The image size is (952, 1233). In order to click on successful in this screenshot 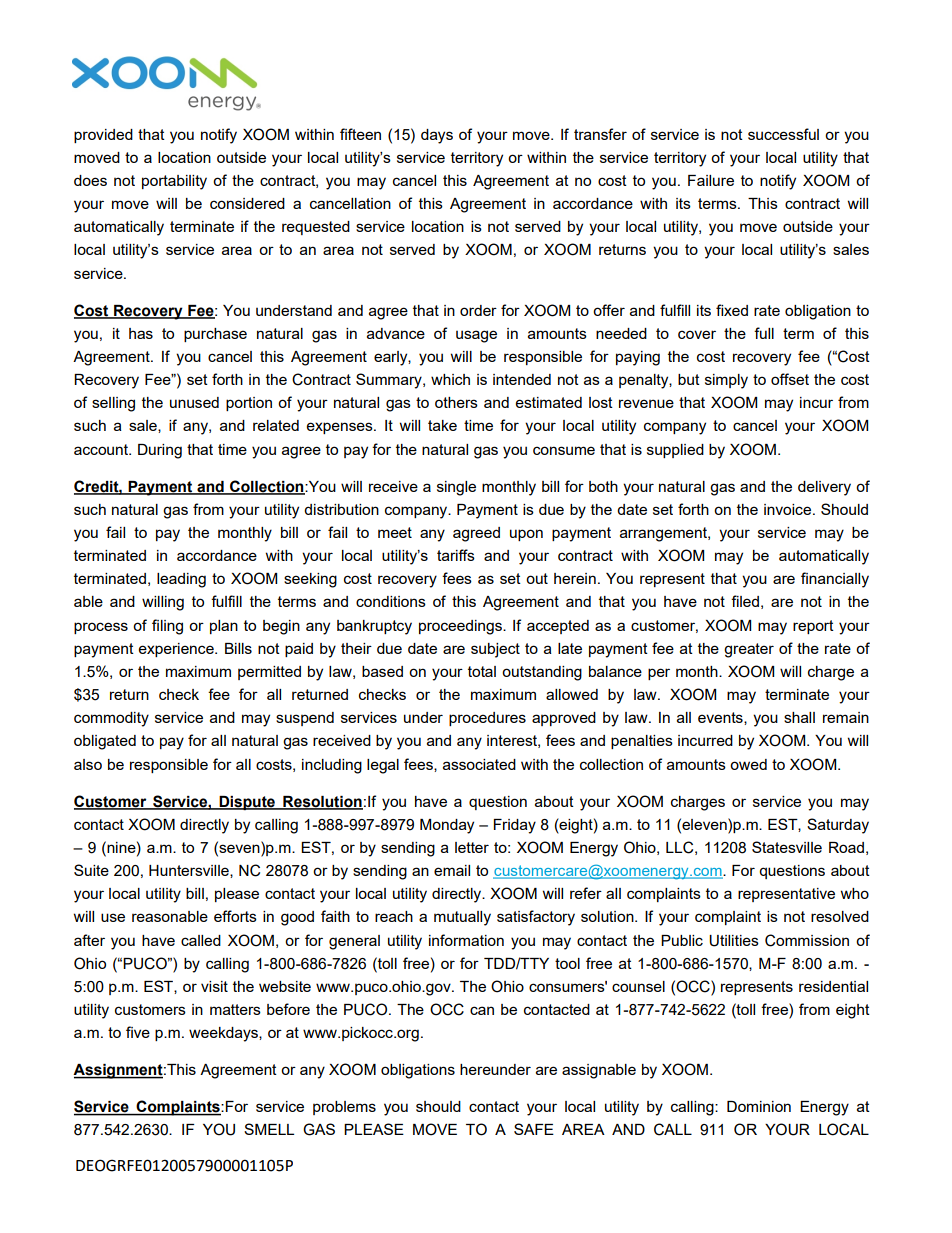, I will do `click(783, 134)`.
